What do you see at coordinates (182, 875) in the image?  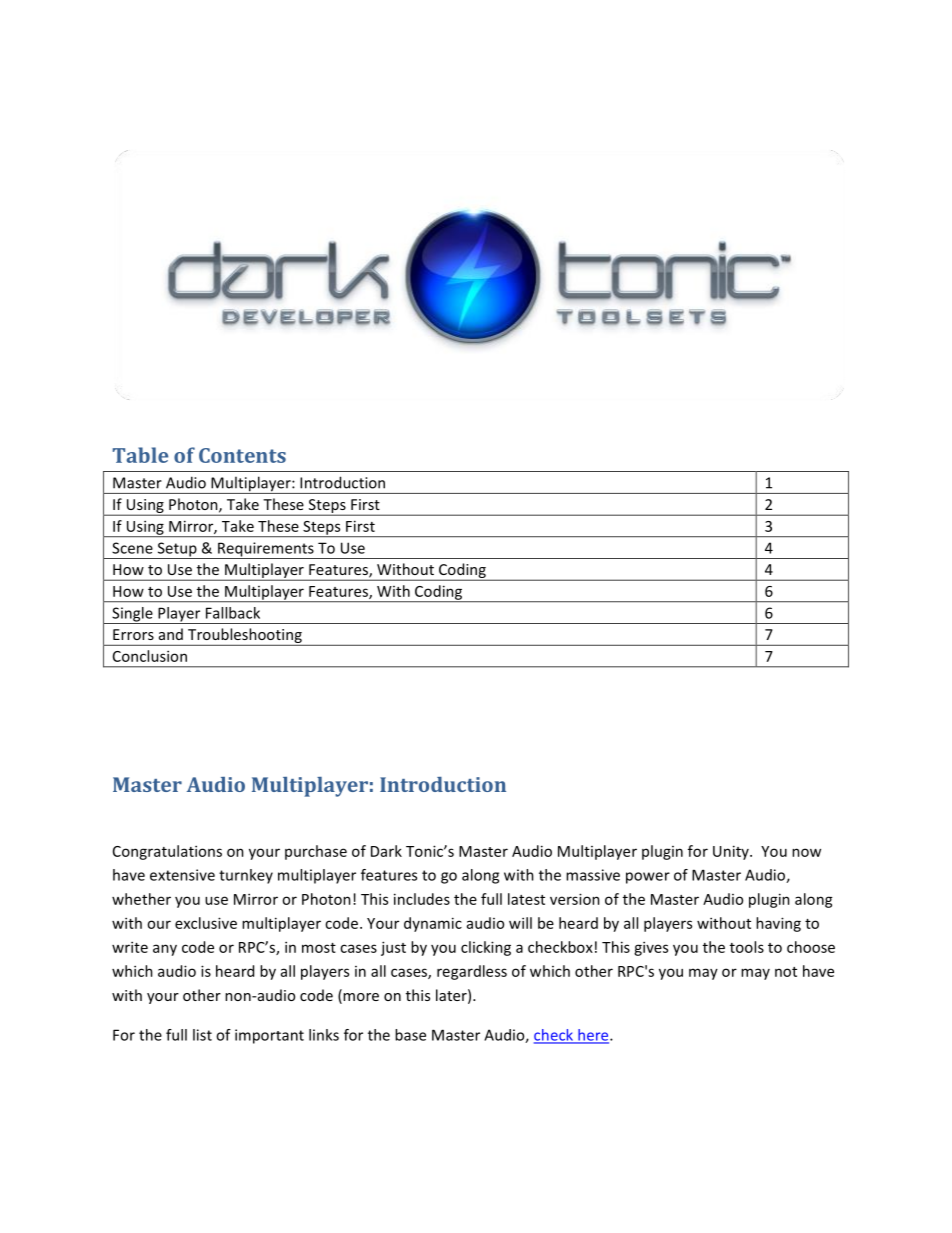 I see `extensive` at bounding box center [182, 875].
